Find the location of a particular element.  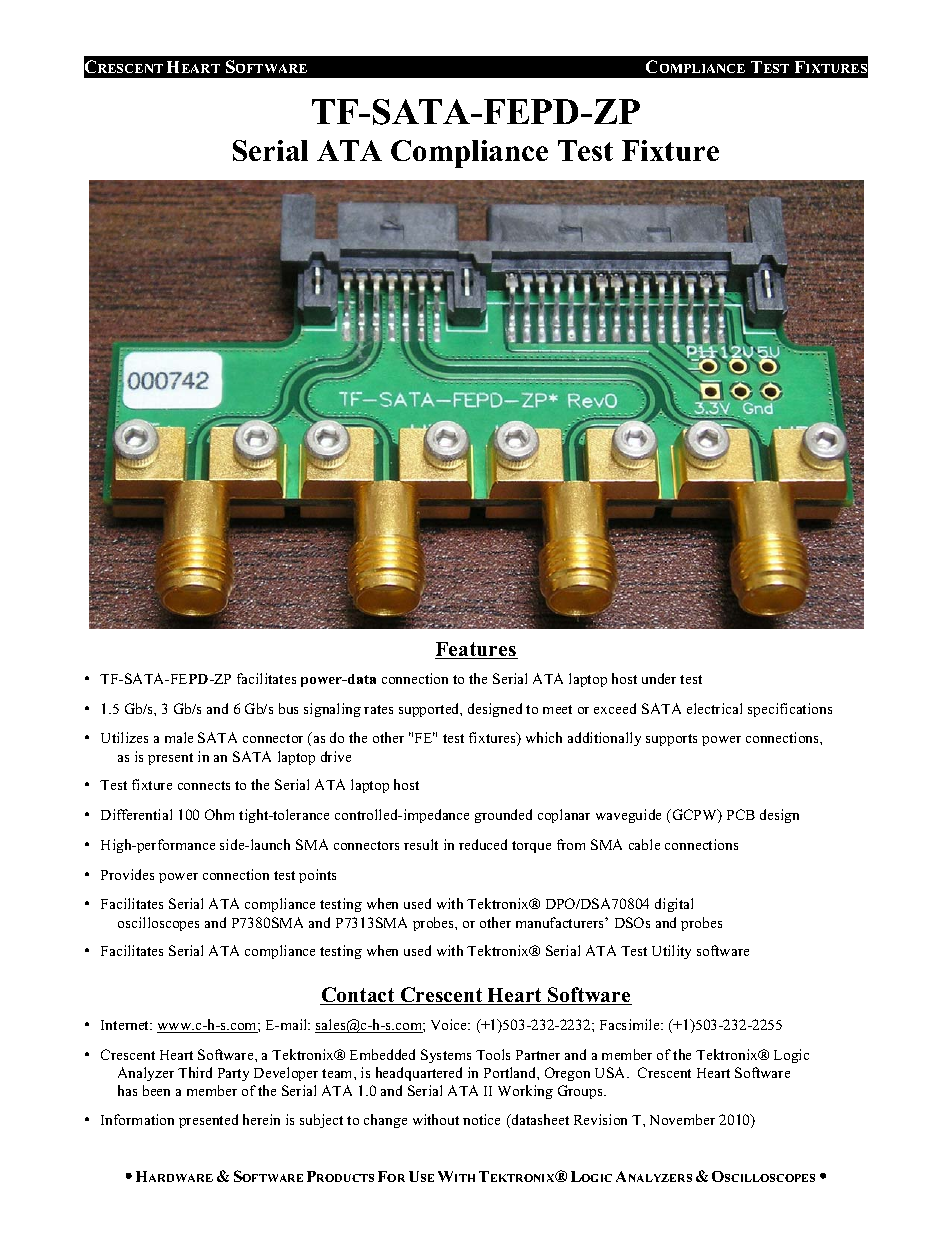

digital is located at coordinates (674, 905).
